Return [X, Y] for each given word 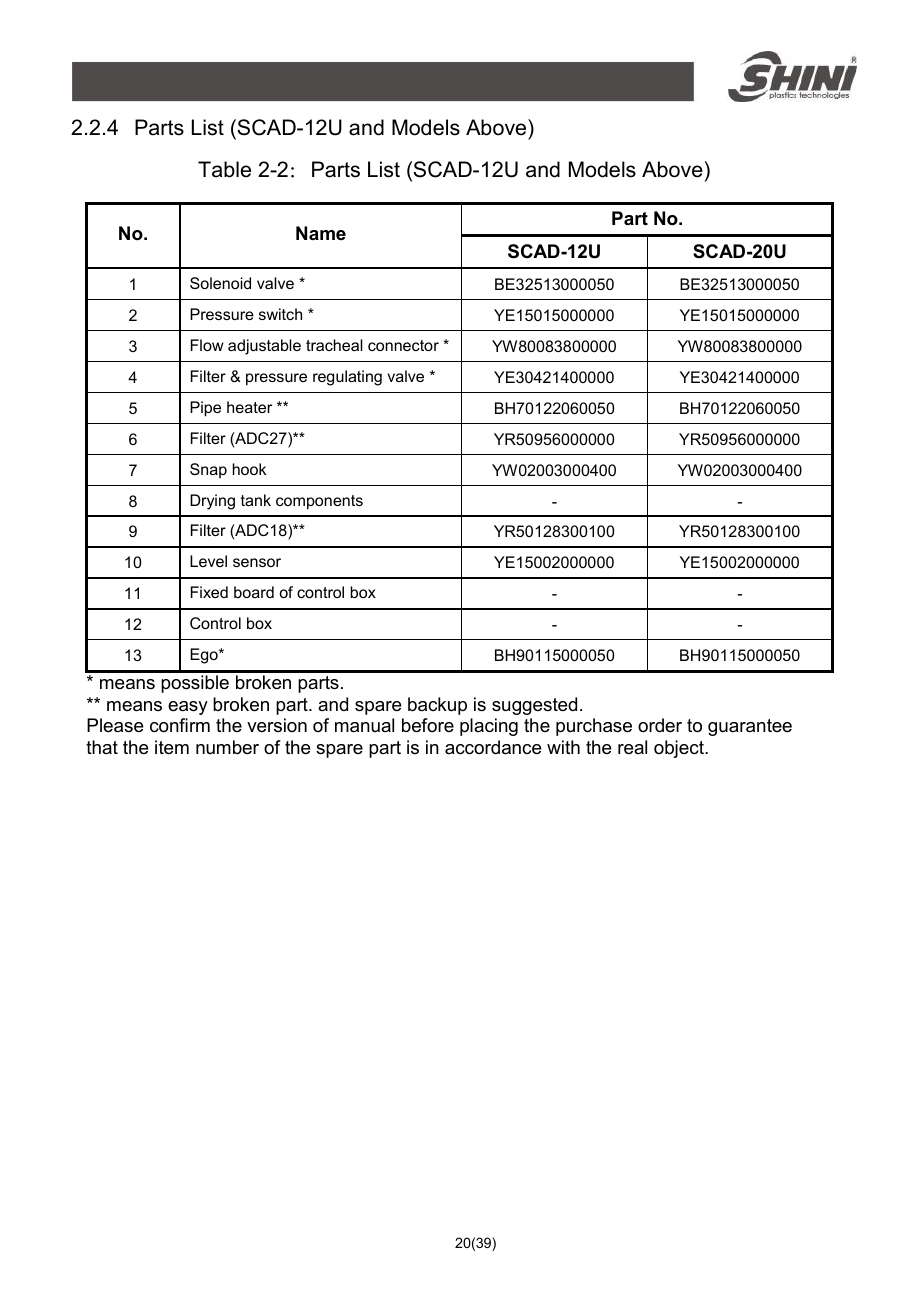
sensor [257, 562]
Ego [205, 656]
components [319, 502]
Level [208, 561]
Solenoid [220, 283]
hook [249, 469]
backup [437, 706]
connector [403, 345]
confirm [180, 725]
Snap [208, 470]
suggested [534, 706]
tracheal [334, 345]
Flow [207, 345]
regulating [347, 378]
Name [321, 233]
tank [256, 500]
